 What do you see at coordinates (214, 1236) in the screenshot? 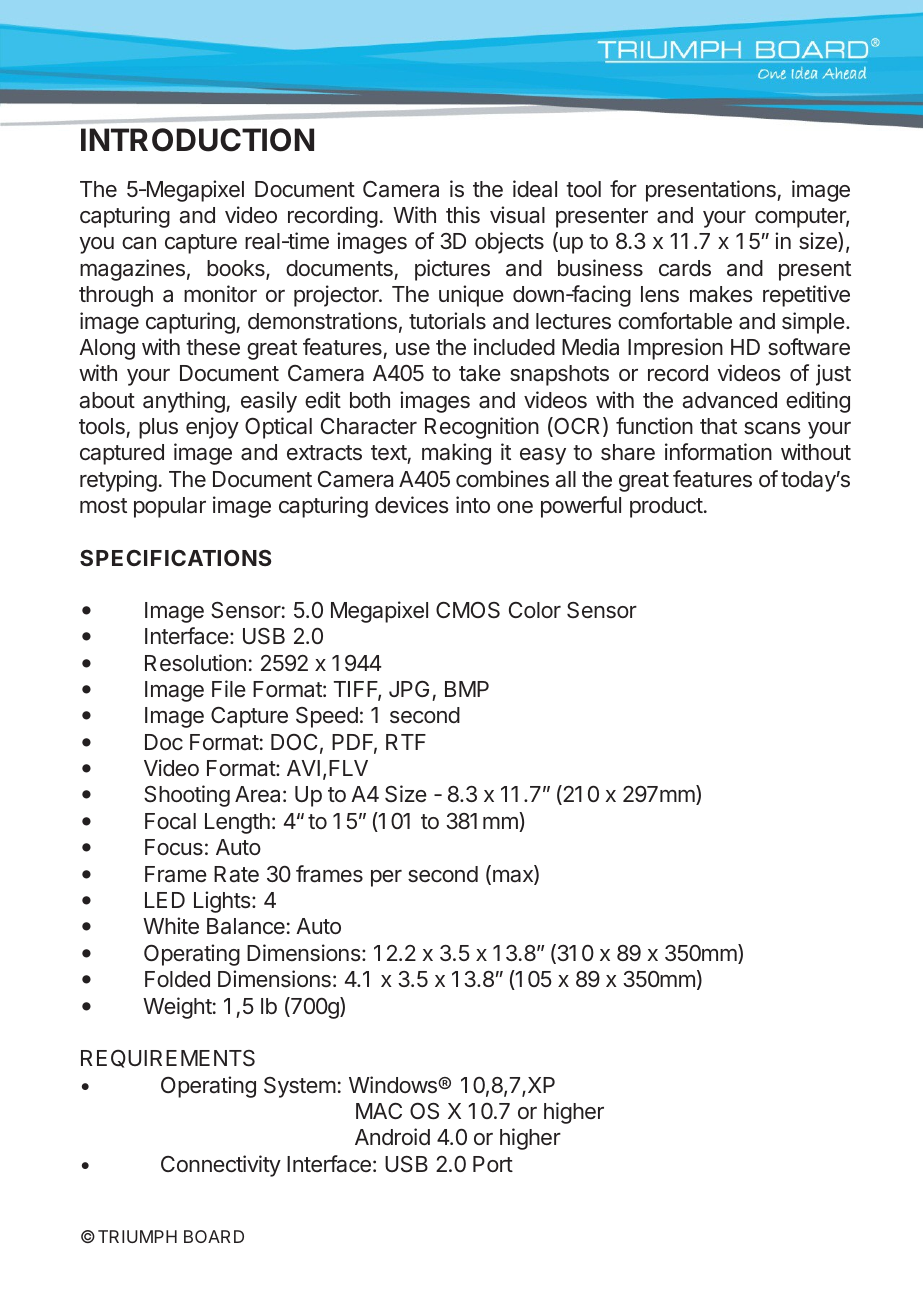
I see `BOARD` at bounding box center [214, 1236].
